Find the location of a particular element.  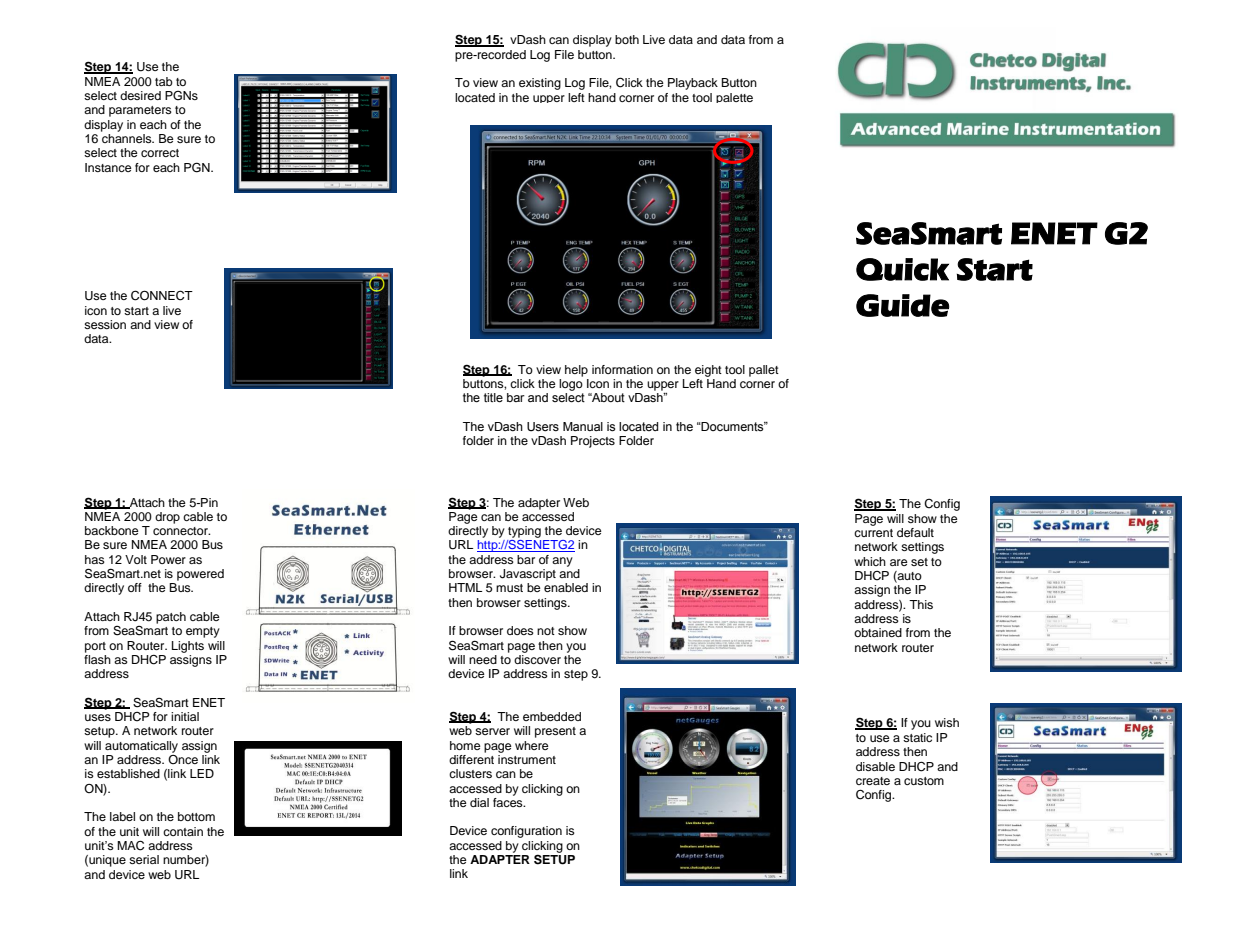

obtained is located at coordinates (878, 632).
